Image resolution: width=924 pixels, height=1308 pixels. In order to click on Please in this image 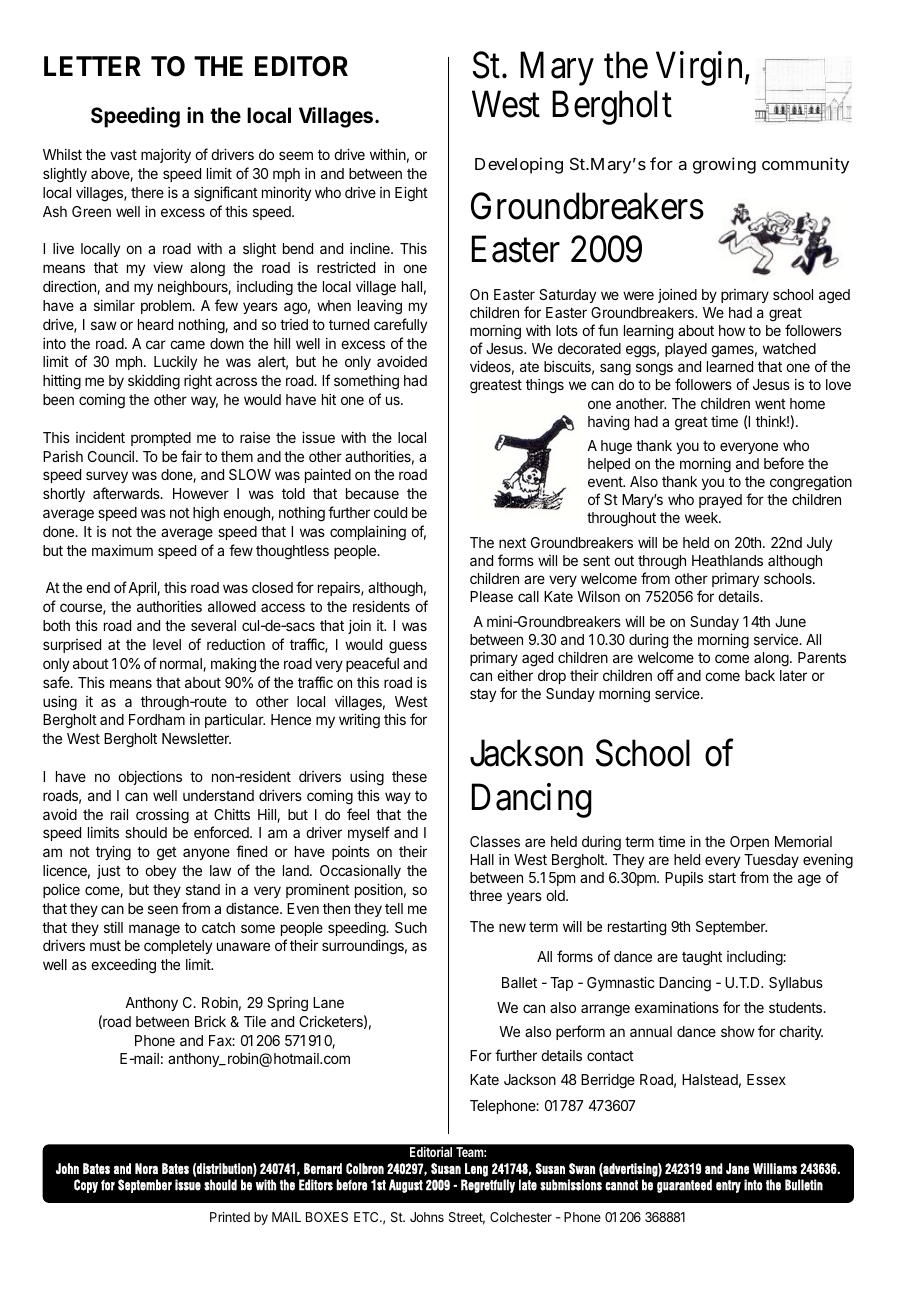, I will do `click(491, 596)`.
